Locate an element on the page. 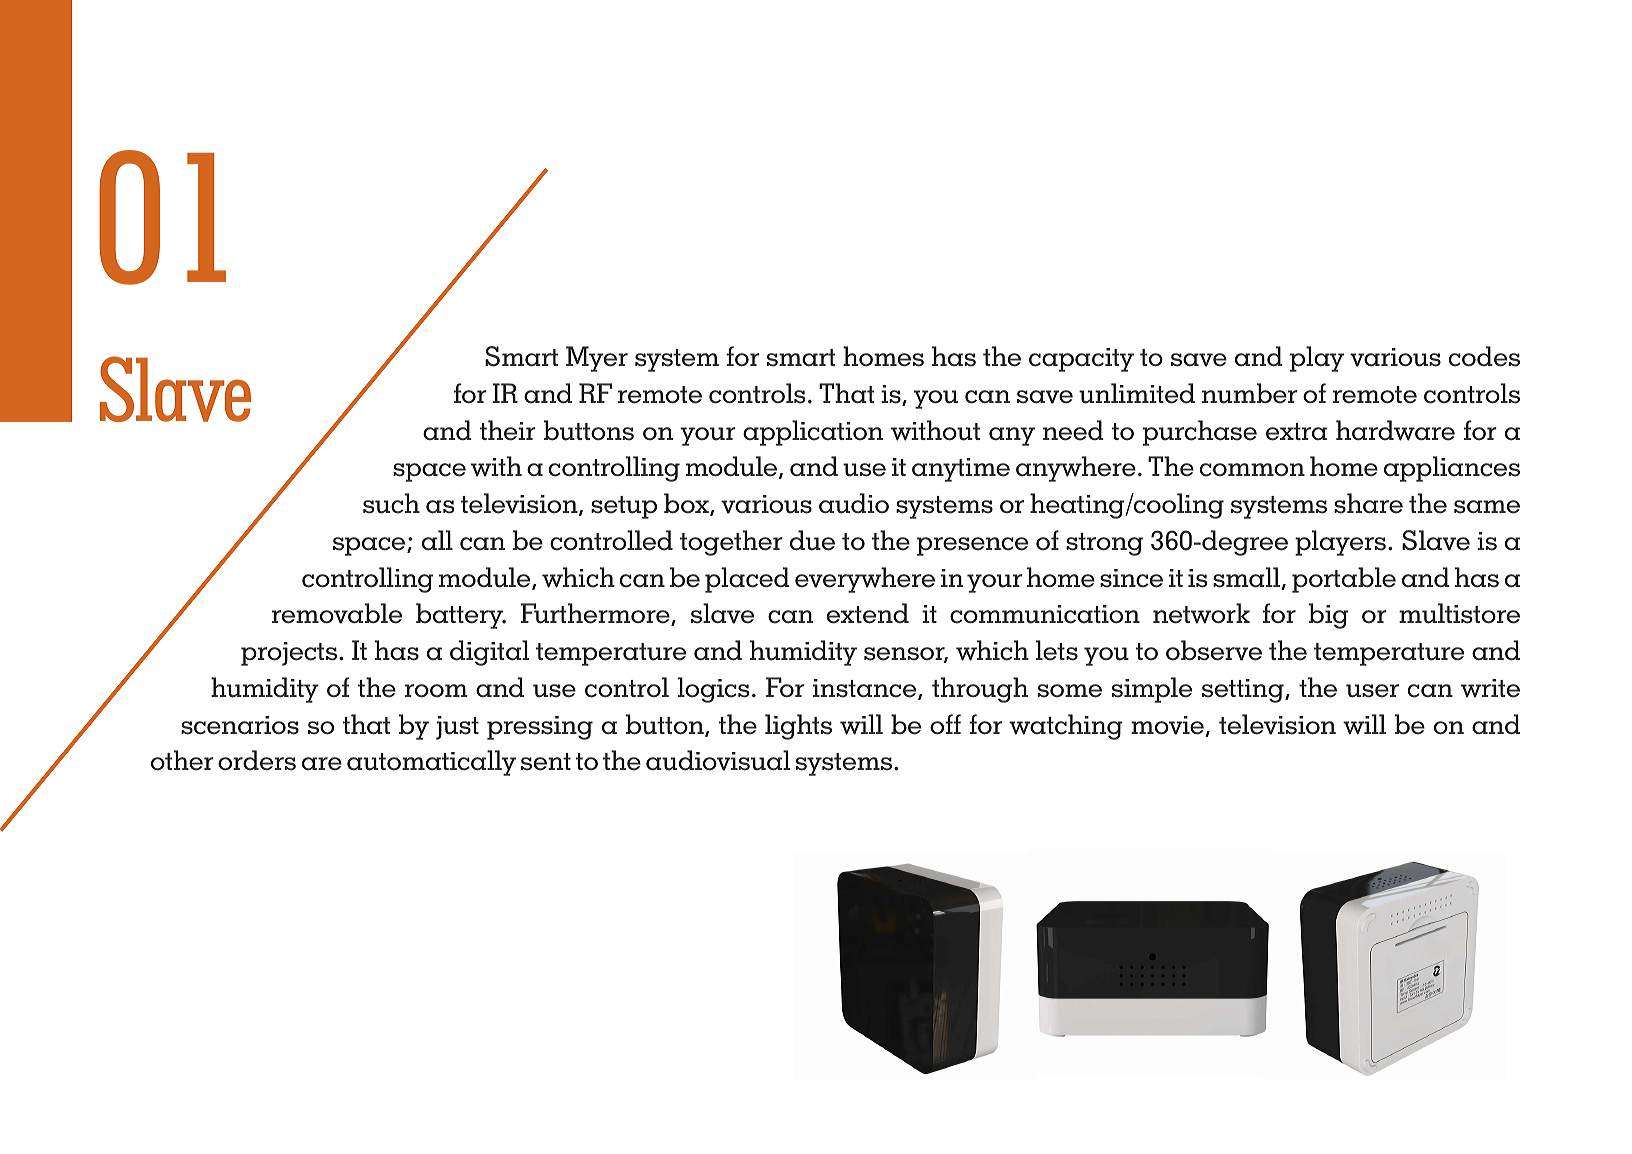  Myer is located at coordinates (597, 359).
